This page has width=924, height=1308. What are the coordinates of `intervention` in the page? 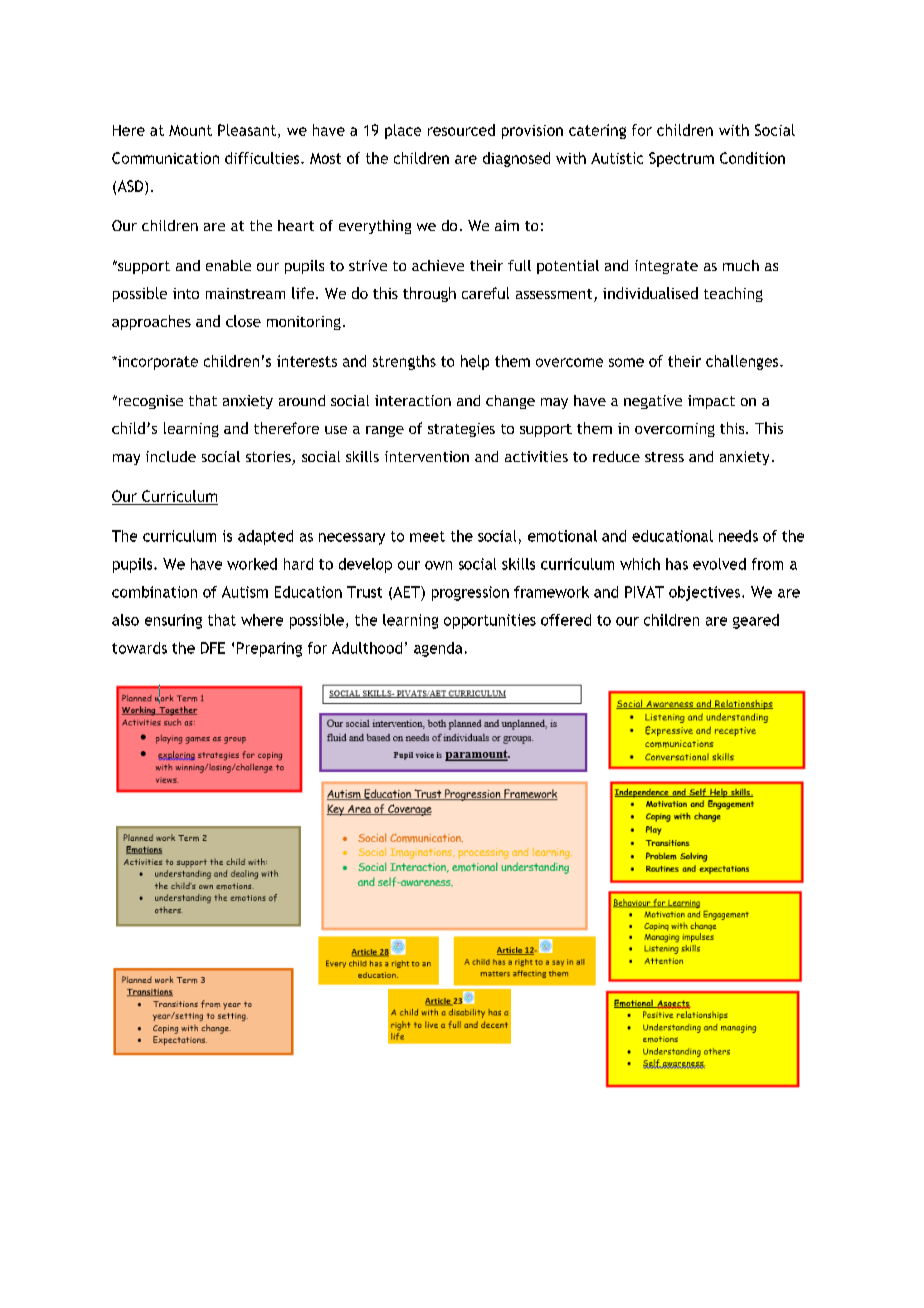 It's located at (427, 456).
